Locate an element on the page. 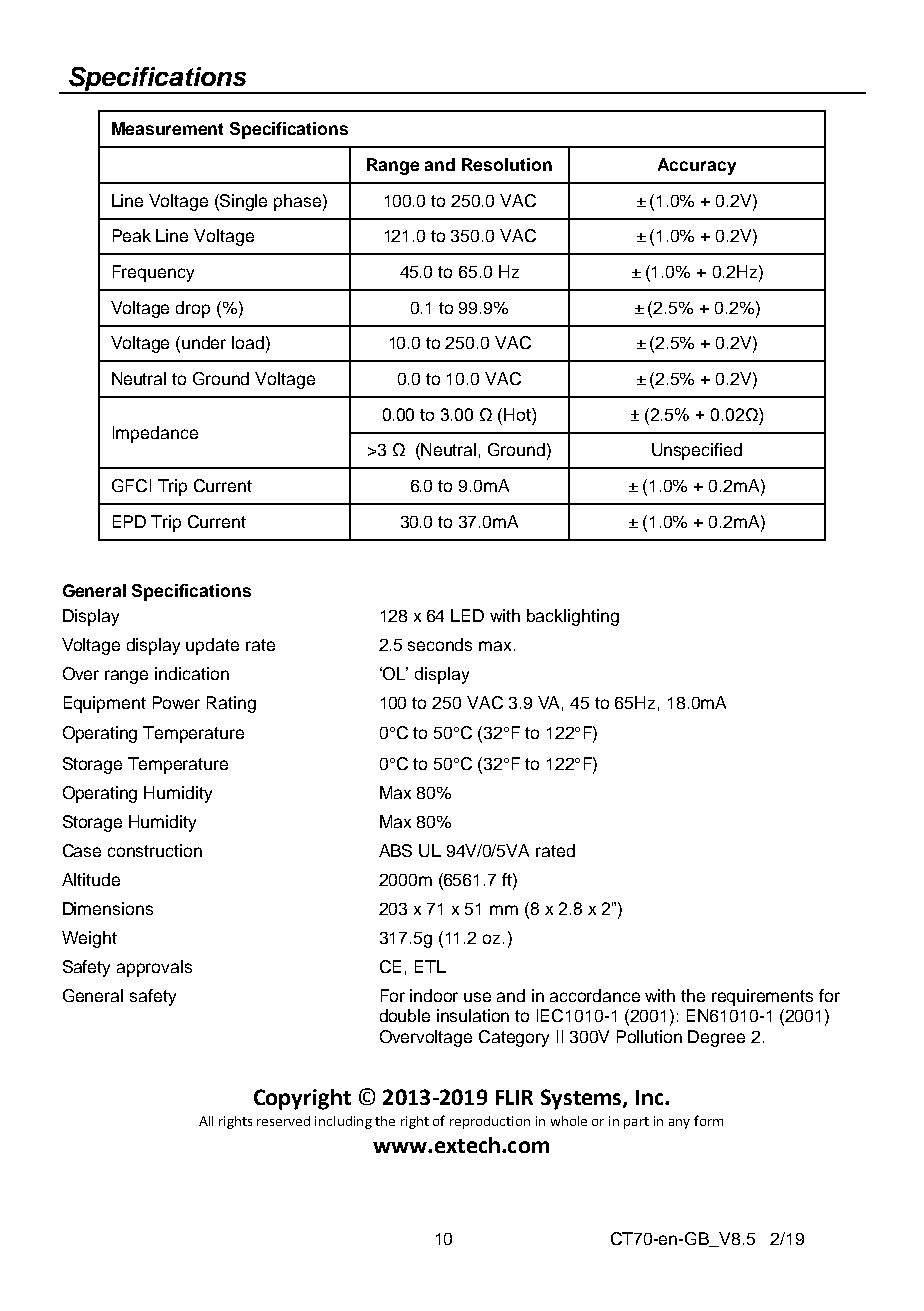 Image resolution: width=924 pixels, height=1311 pixels. Measurement is located at coordinates (167, 128).
